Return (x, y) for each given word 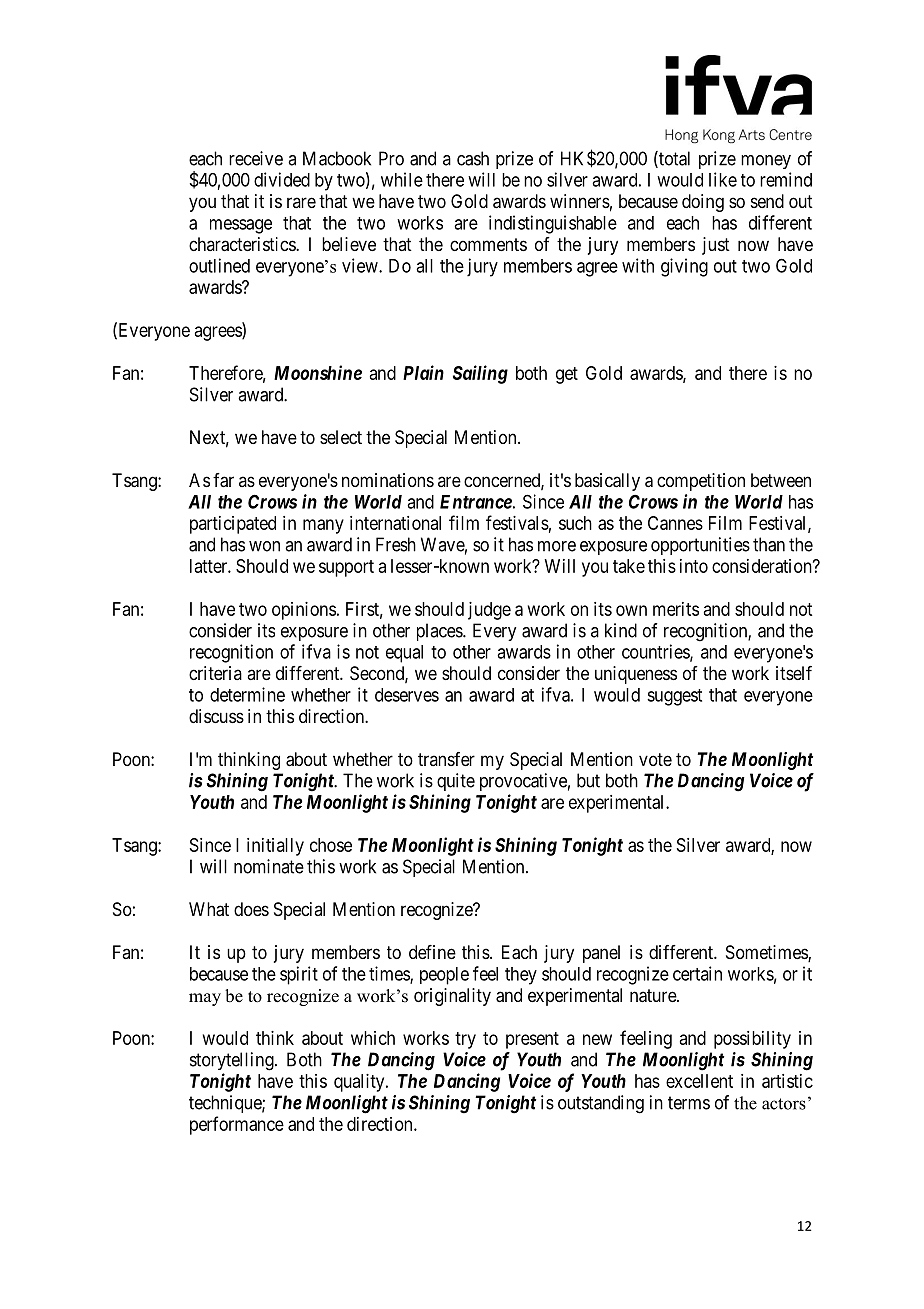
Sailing (480, 374)
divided (282, 179)
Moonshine (318, 372)
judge (489, 611)
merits (676, 609)
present (532, 1040)
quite (456, 782)
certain (697, 973)
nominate (269, 866)
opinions (304, 611)
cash (473, 158)
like (723, 179)
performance (237, 1125)
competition (701, 482)
